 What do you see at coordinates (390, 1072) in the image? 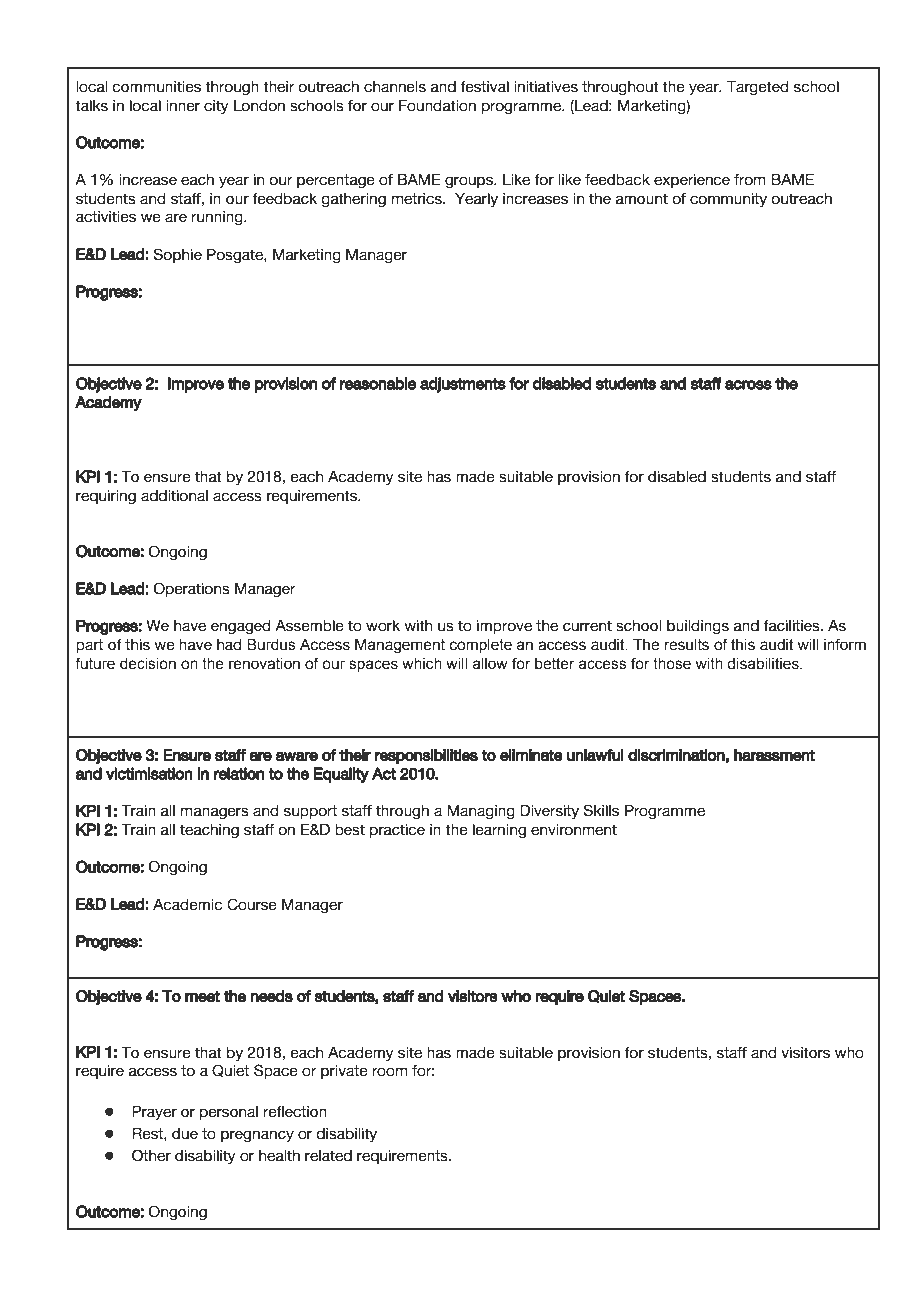
I see `room` at bounding box center [390, 1072].
